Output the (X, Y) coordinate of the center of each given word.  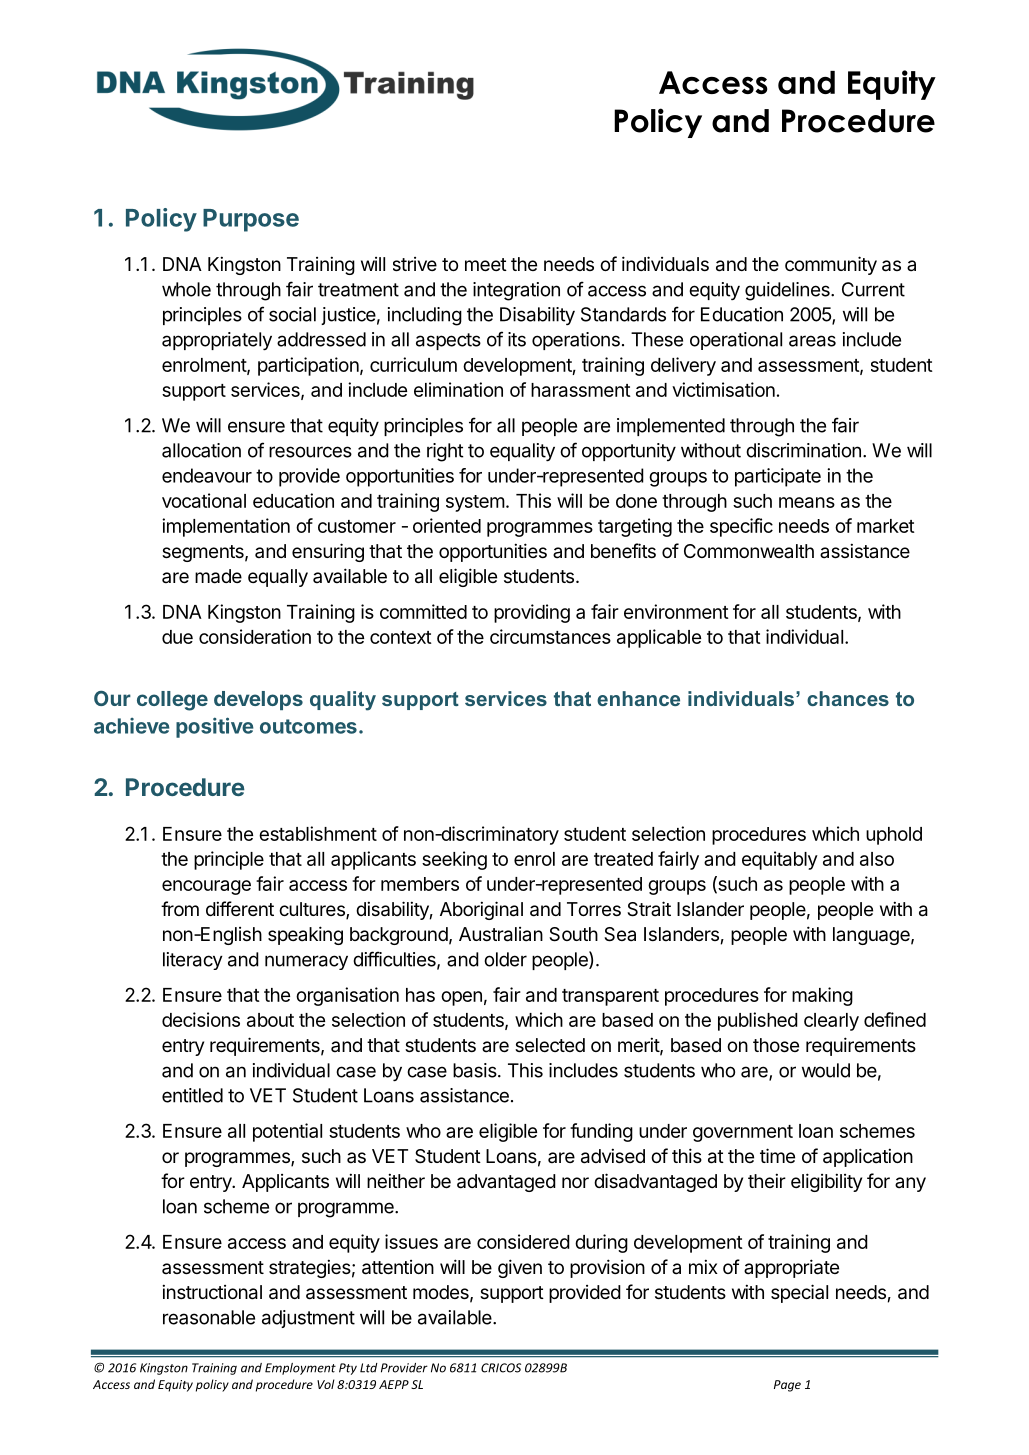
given (520, 1268)
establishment (318, 833)
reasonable (209, 1317)
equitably (780, 860)
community (831, 265)
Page (787, 1386)
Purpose (251, 220)
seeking (454, 860)
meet (486, 264)
